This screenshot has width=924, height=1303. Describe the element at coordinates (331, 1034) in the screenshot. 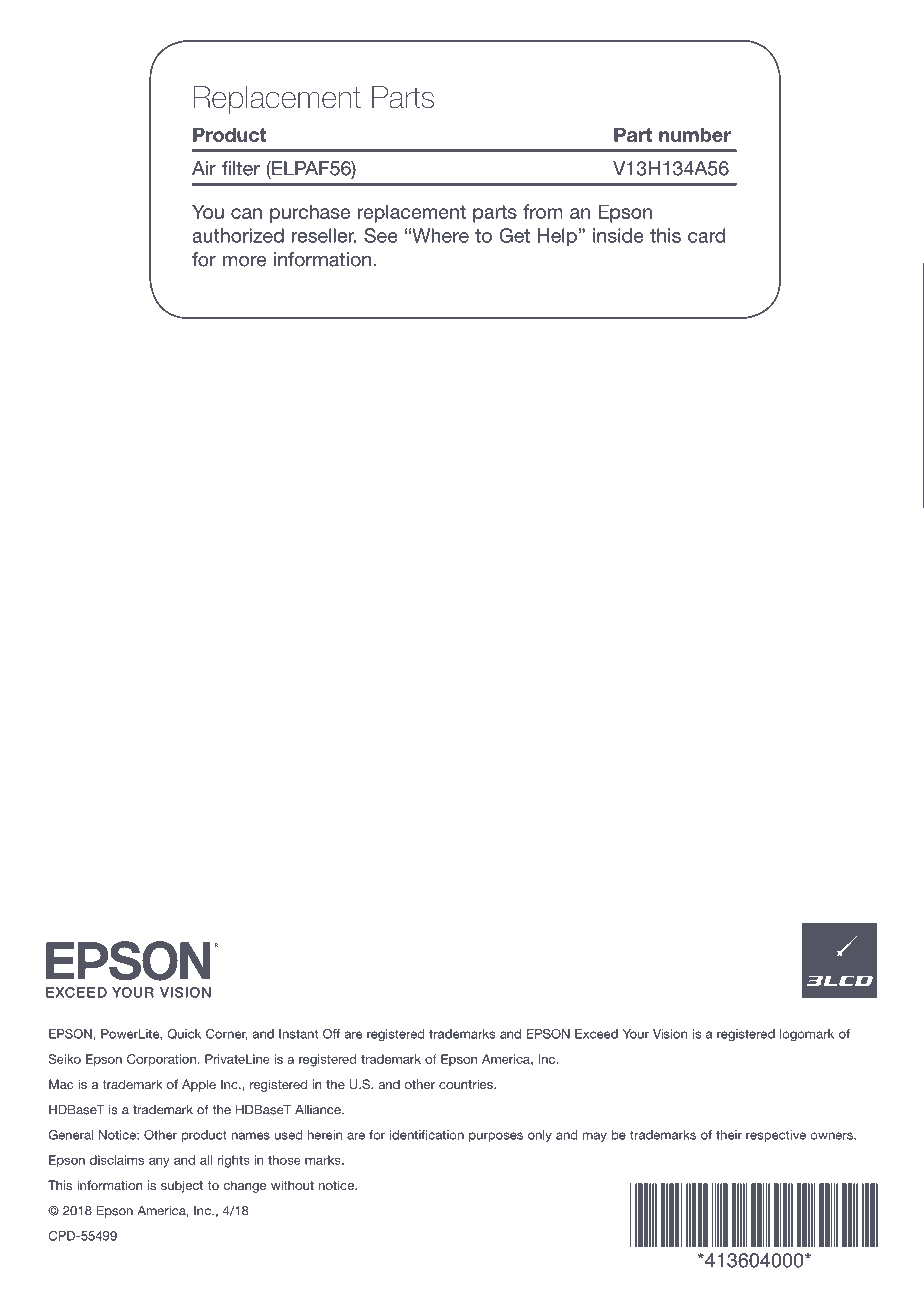

I see `Off` at that location.
